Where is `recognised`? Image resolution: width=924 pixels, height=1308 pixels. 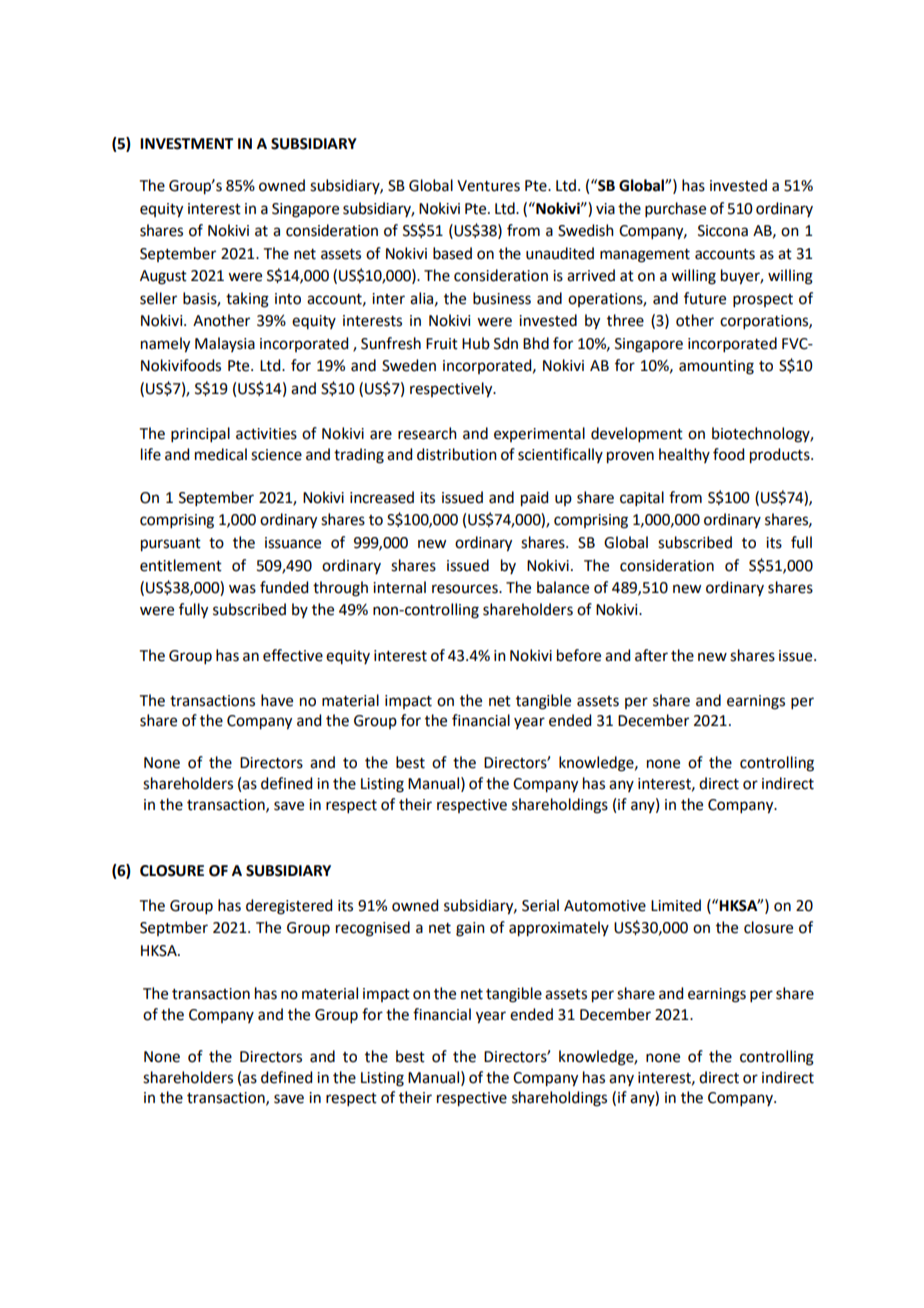 recognised is located at coordinates (373, 929).
